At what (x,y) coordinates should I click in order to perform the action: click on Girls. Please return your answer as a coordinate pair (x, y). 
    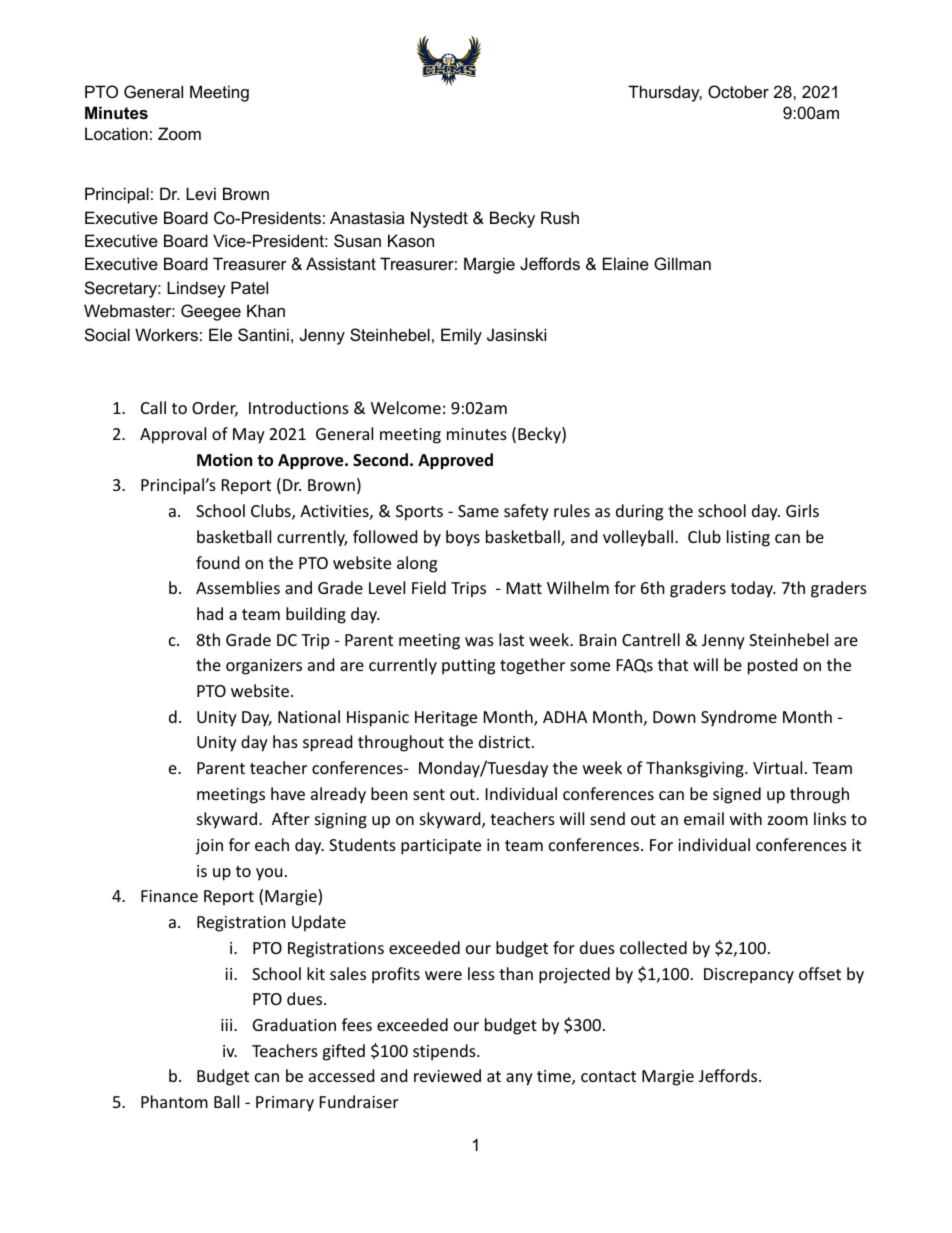
    Looking at the image, I should click on (802, 510).
